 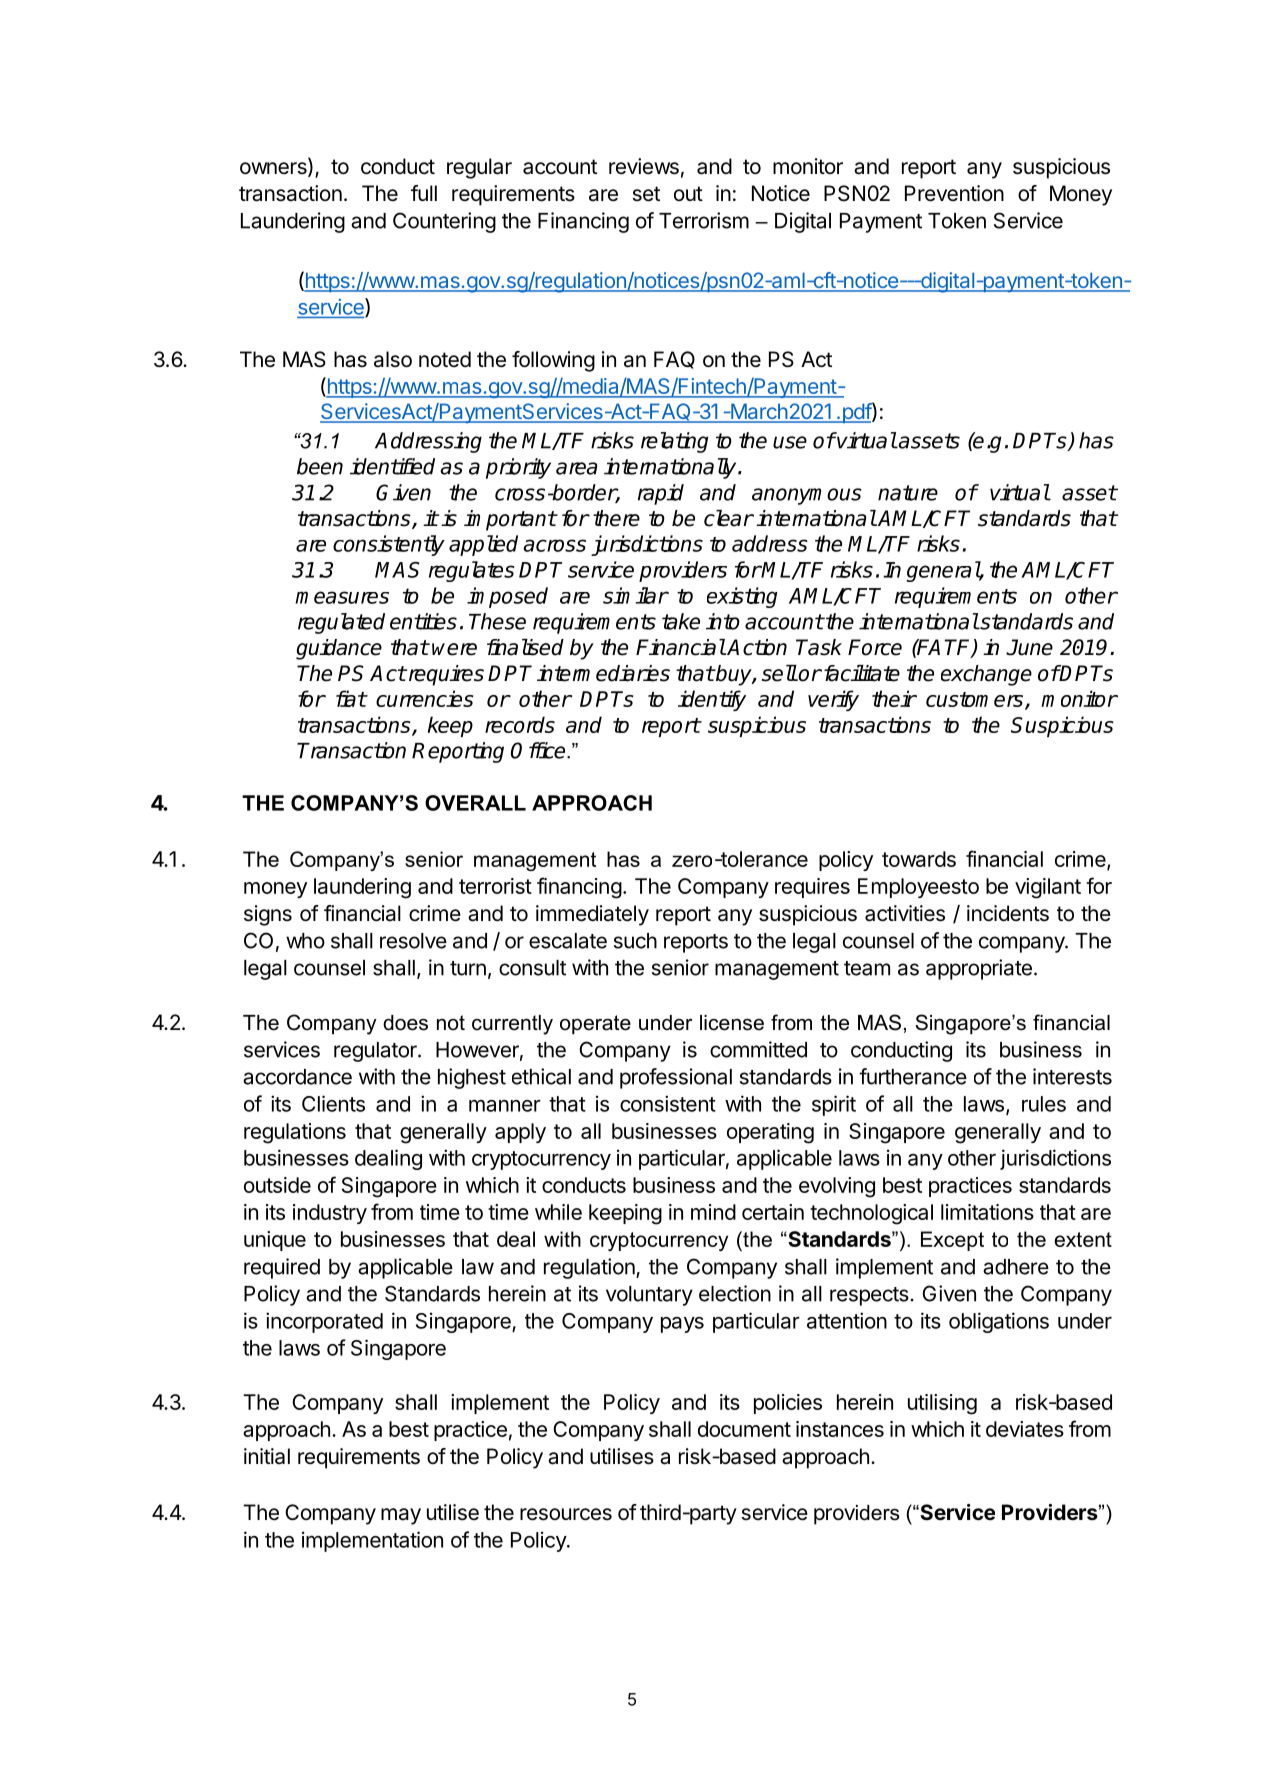 What do you see at coordinates (954, 193) in the document?
I see `Prevention` at bounding box center [954, 193].
